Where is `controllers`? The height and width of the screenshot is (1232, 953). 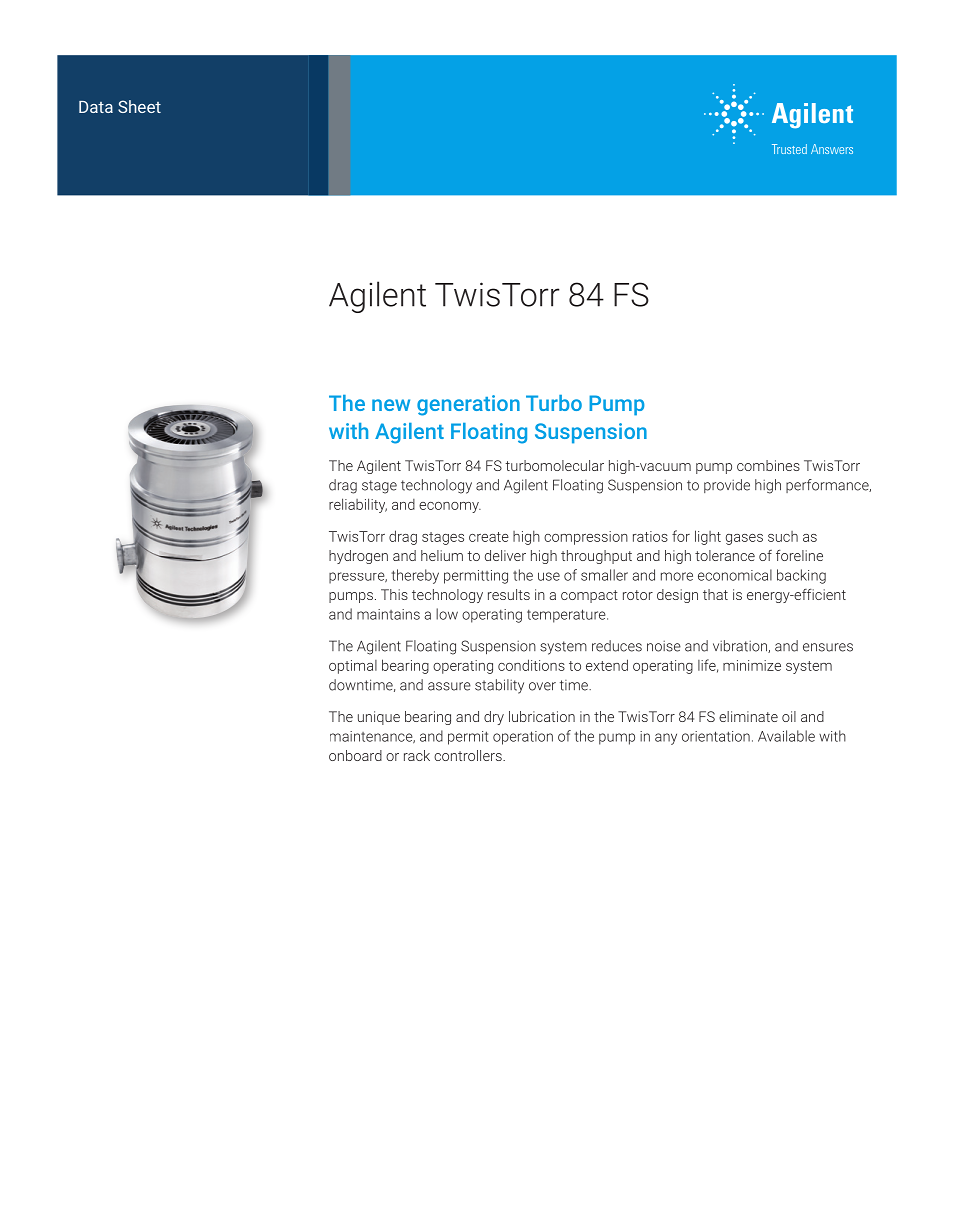 controllers is located at coordinates (469, 755).
